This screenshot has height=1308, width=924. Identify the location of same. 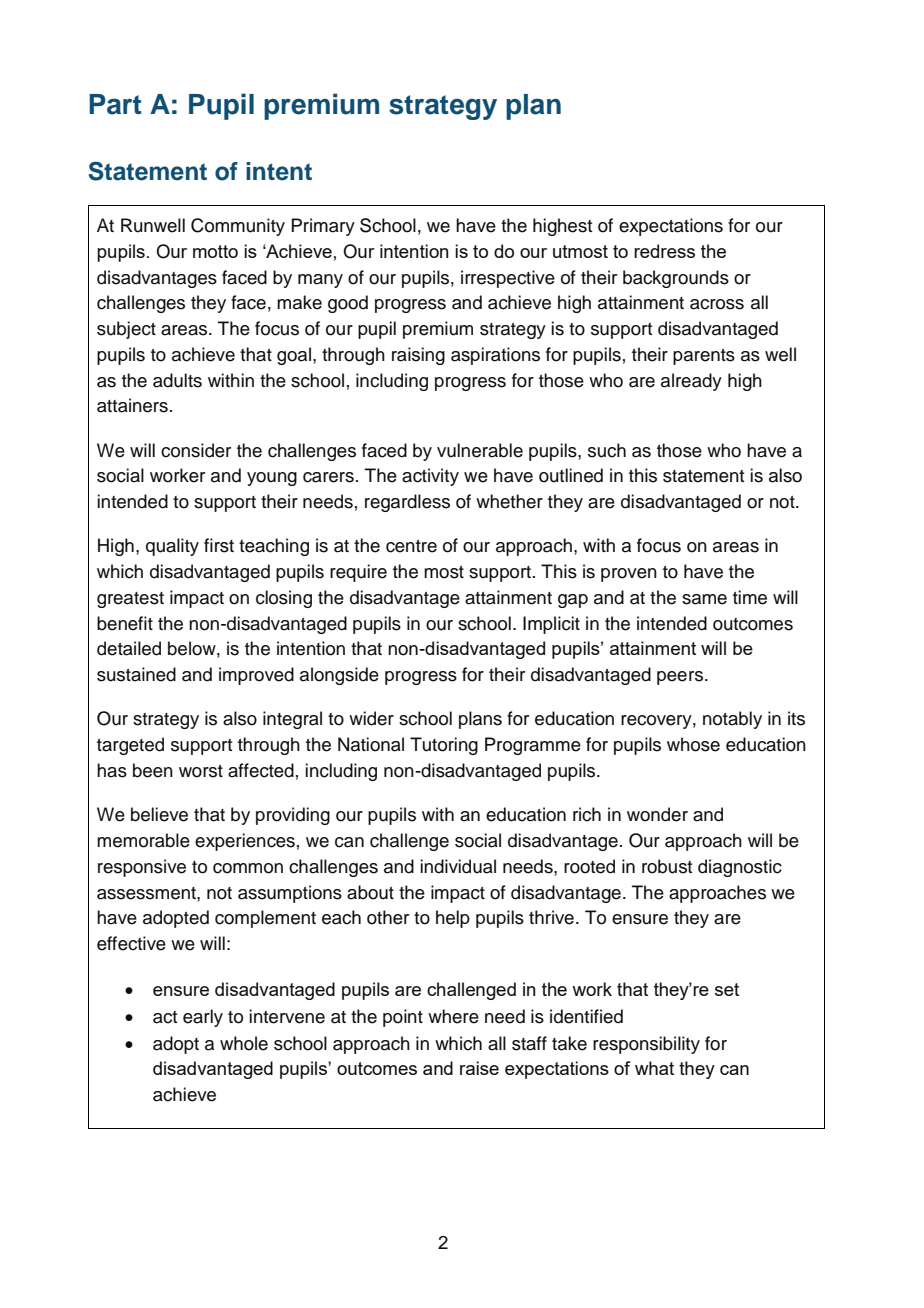
(704, 599).
